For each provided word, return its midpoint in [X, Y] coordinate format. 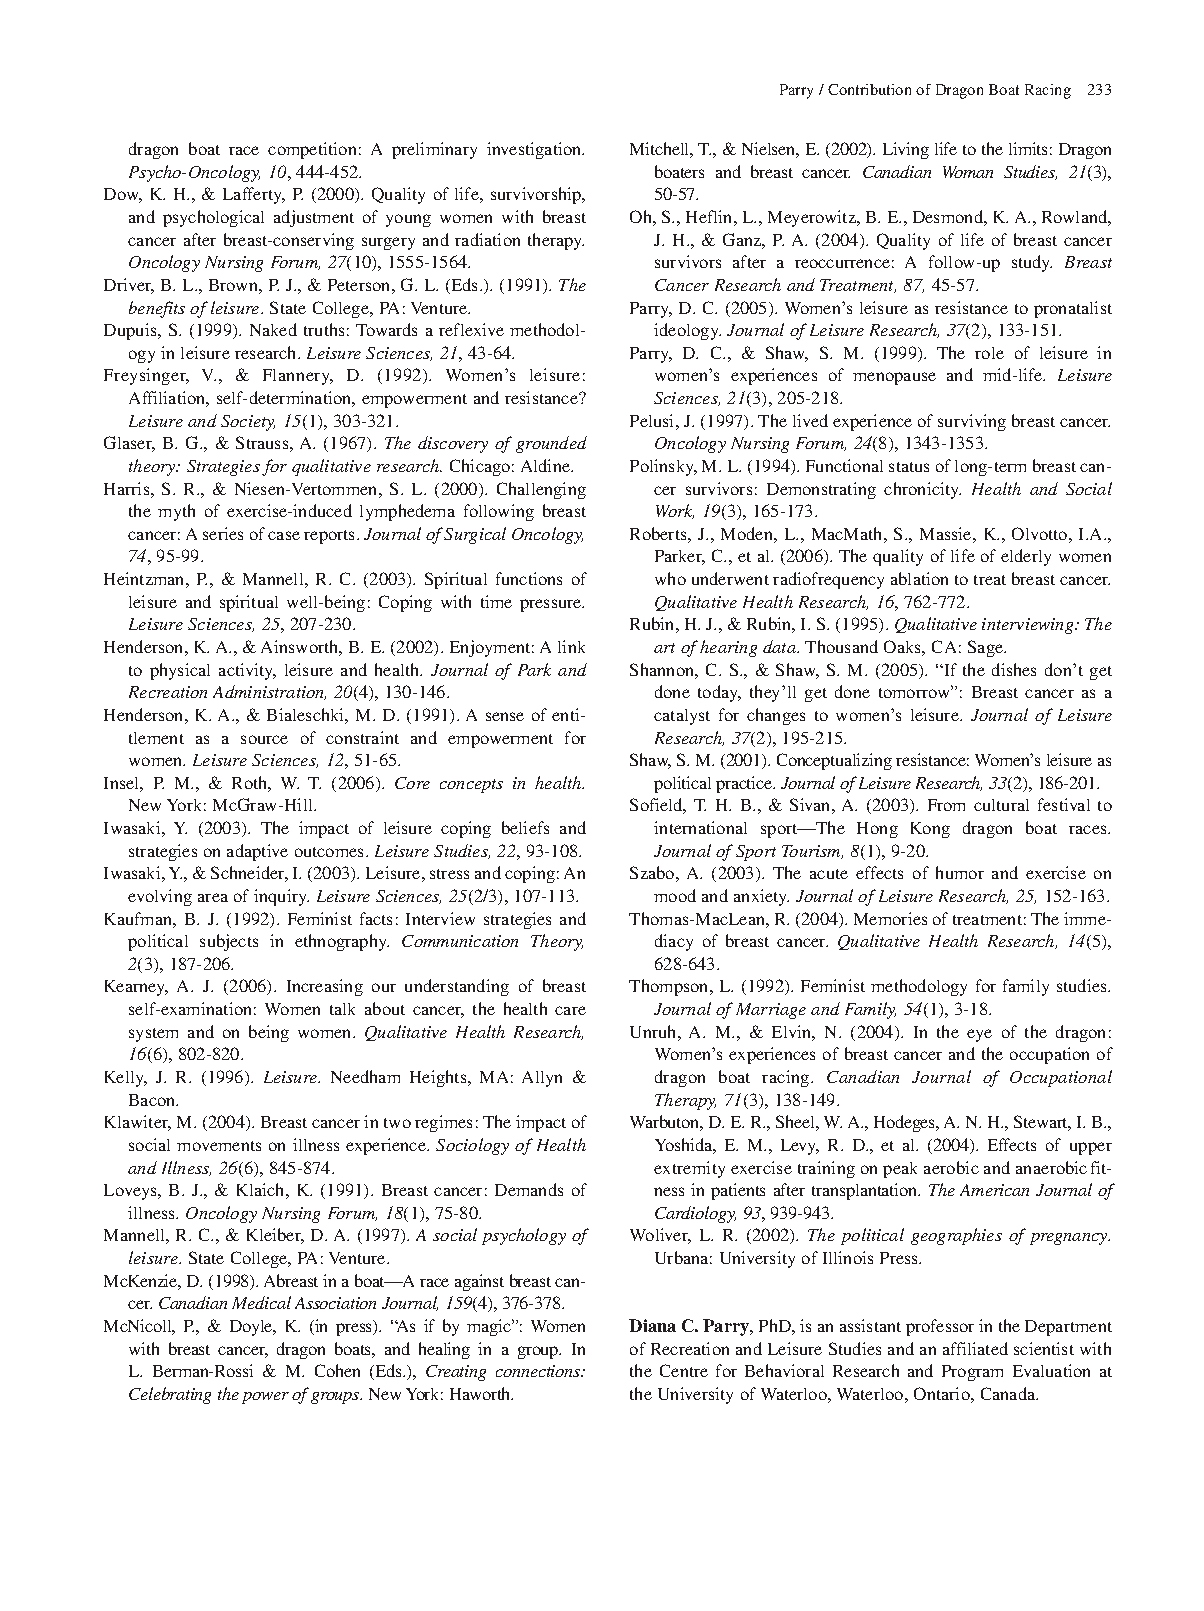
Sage [987, 648]
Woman [968, 172]
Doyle [252, 1328]
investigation [535, 150]
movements [219, 1146]
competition [312, 150]
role [989, 353]
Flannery [297, 377]
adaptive [257, 852]
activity [247, 671]
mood [675, 895]
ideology [687, 331]
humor [960, 872]
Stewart [1042, 1123]
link [571, 646]
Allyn [542, 1079]
